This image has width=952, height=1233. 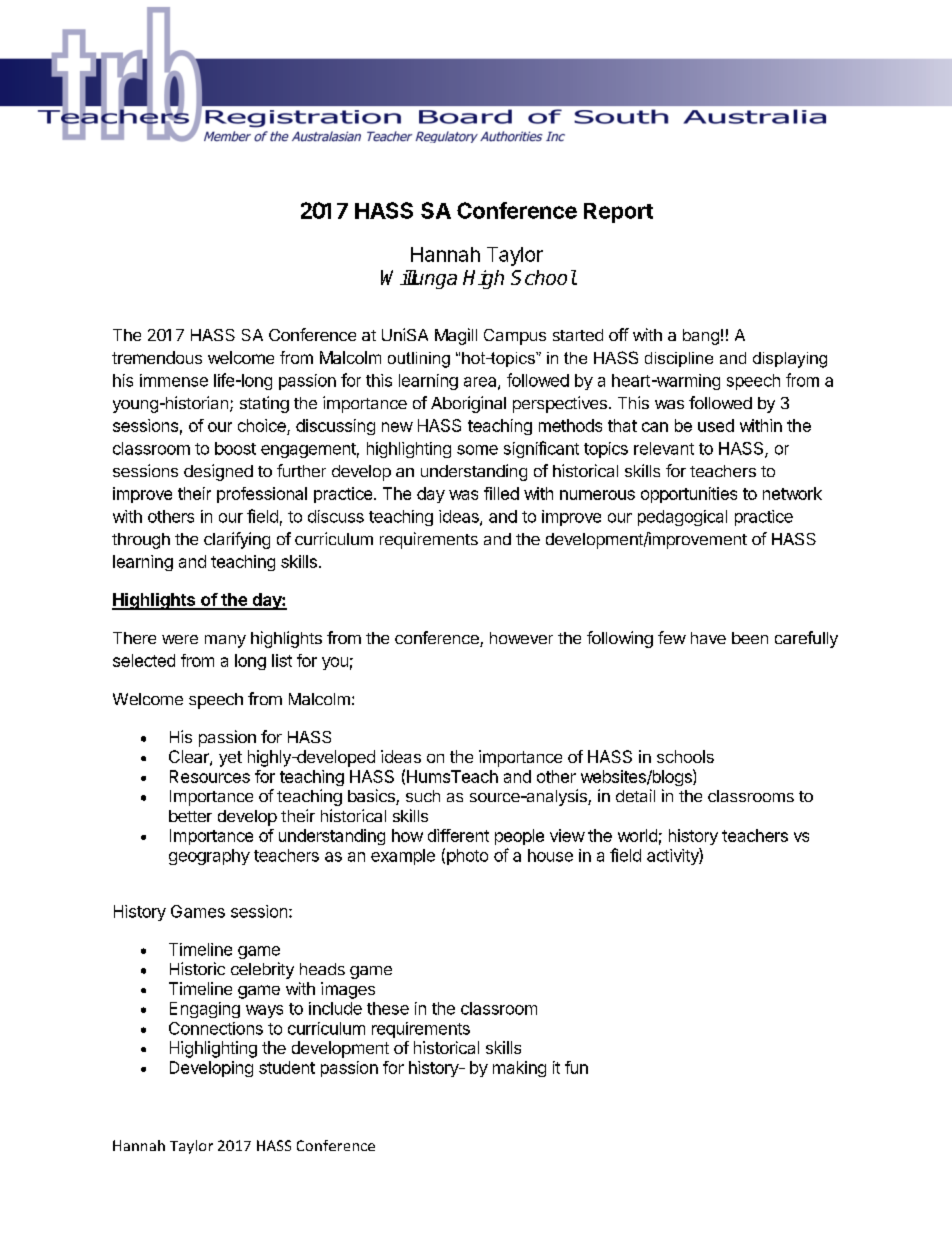 What do you see at coordinates (708, 638) in the image?
I see `have` at bounding box center [708, 638].
